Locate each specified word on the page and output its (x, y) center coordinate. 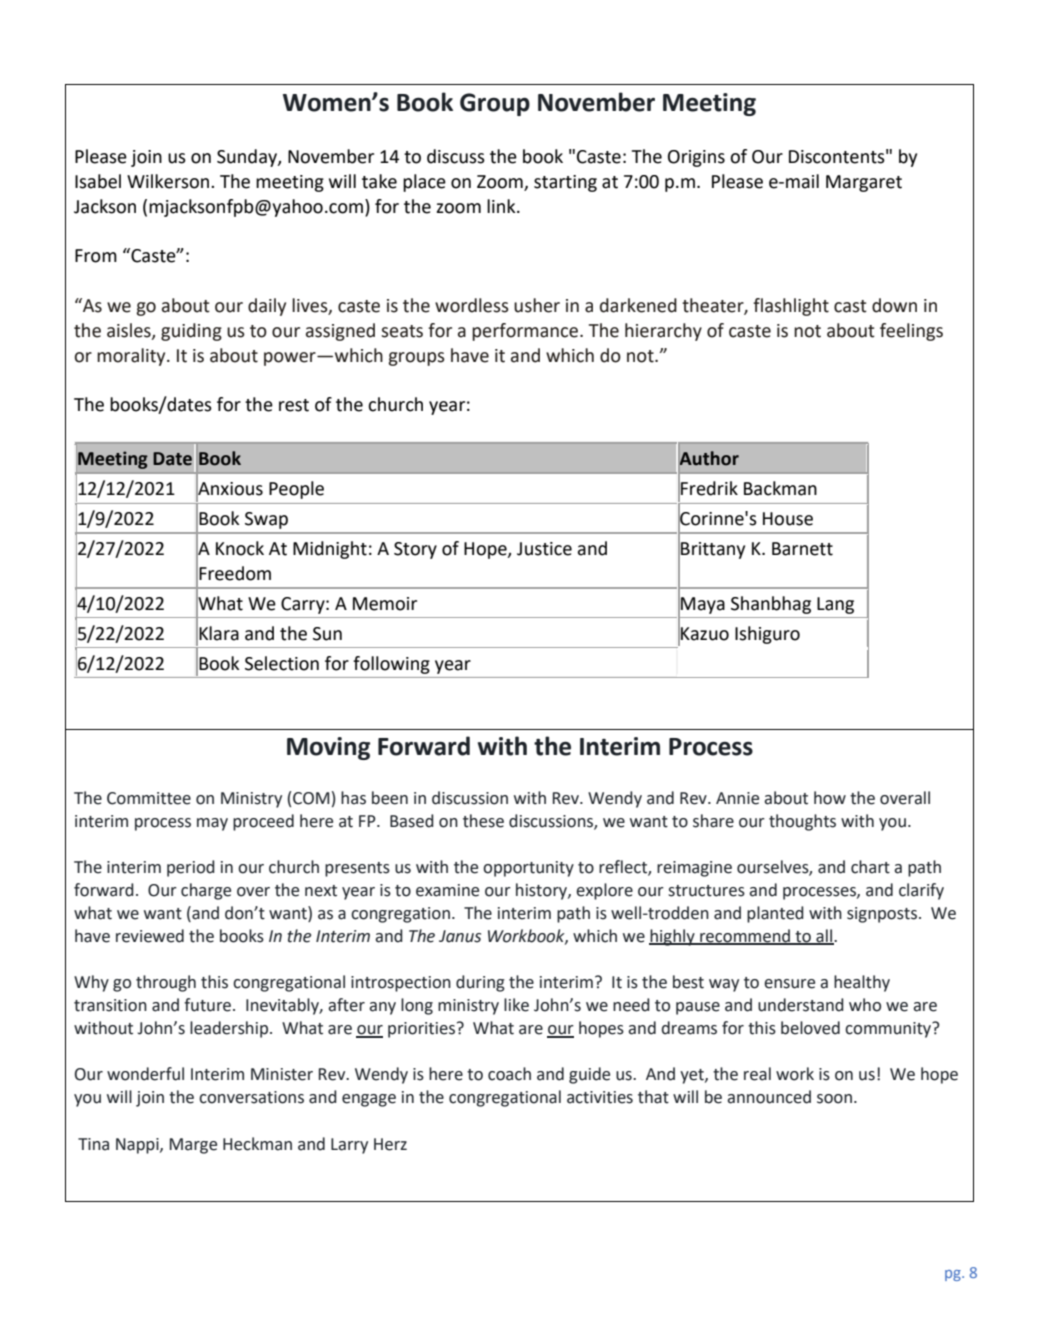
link (502, 206)
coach (509, 1074)
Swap (266, 520)
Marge (193, 1146)
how (830, 798)
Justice (544, 549)
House (788, 519)
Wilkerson (169, 181)
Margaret (864, 183)
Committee (149, 798)
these (483, 821)
